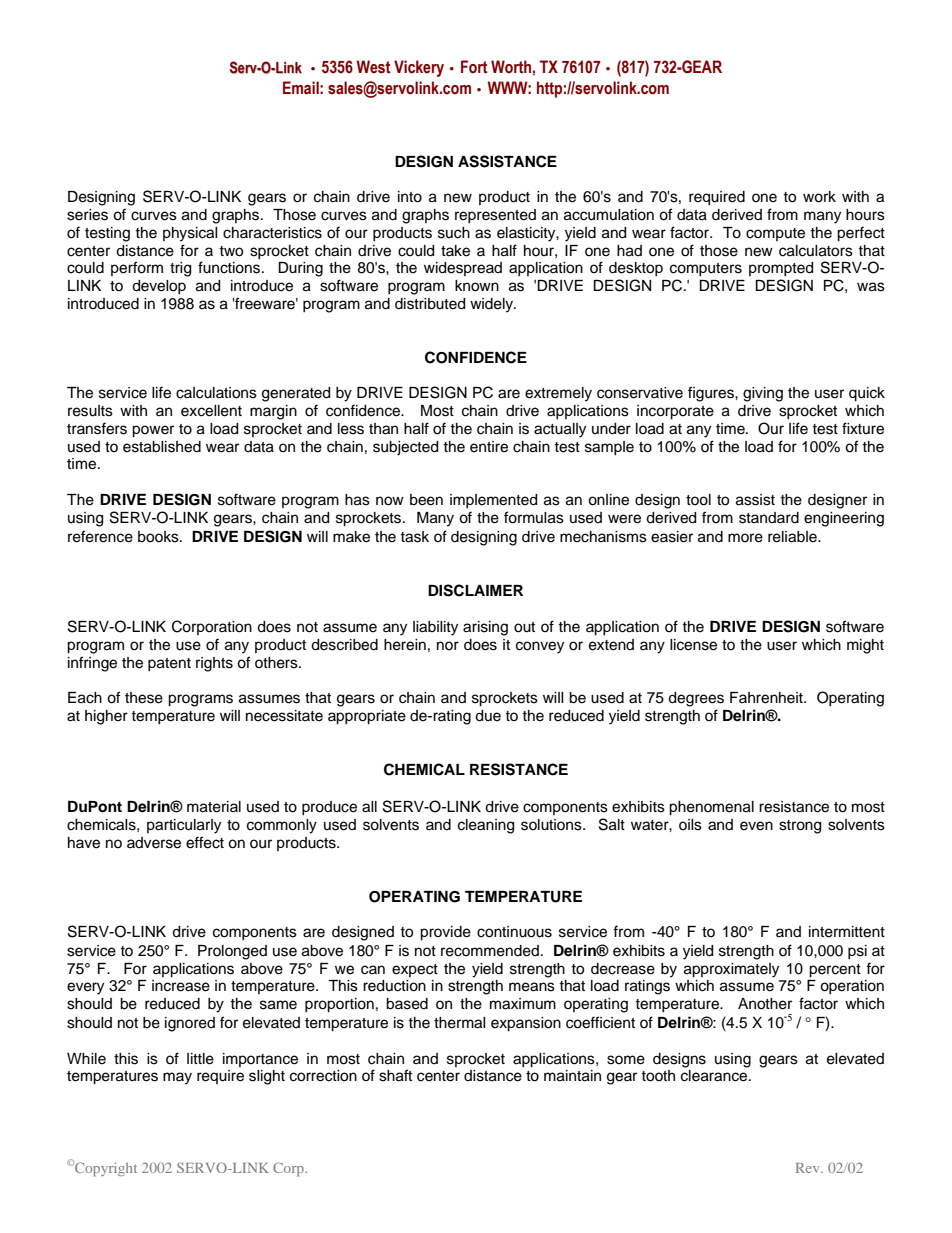 The width and height of the document is (952, 1233). What do you see at coordinates (474, 67) in the document?
I see `Fort` at bounding box center [474, 67].
